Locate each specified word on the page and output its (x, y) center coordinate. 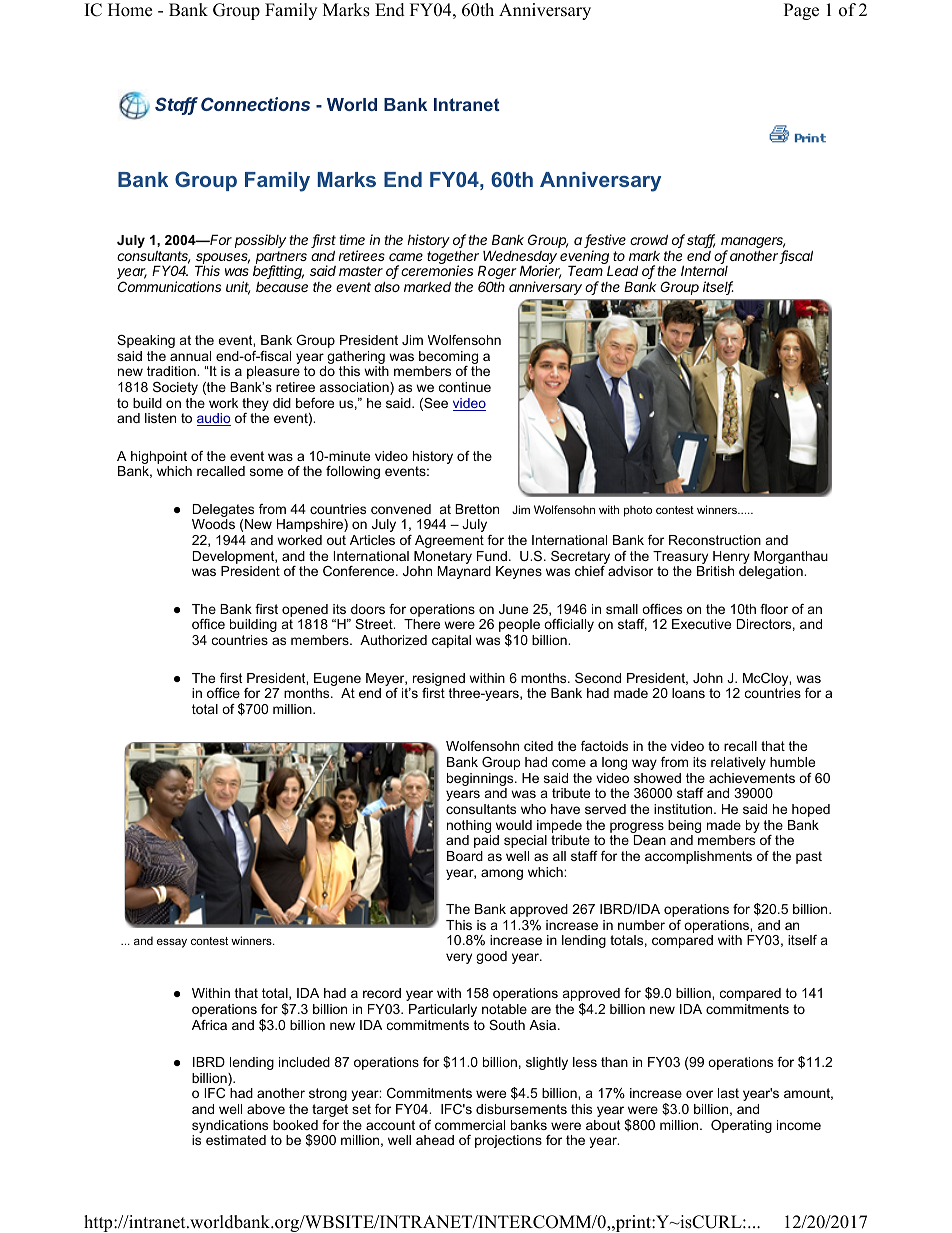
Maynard (464, 572)
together (454, 259)
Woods (213, 524)
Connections (255, 104)
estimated (236, 1140)
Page (801, 11)
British (715, 571)
